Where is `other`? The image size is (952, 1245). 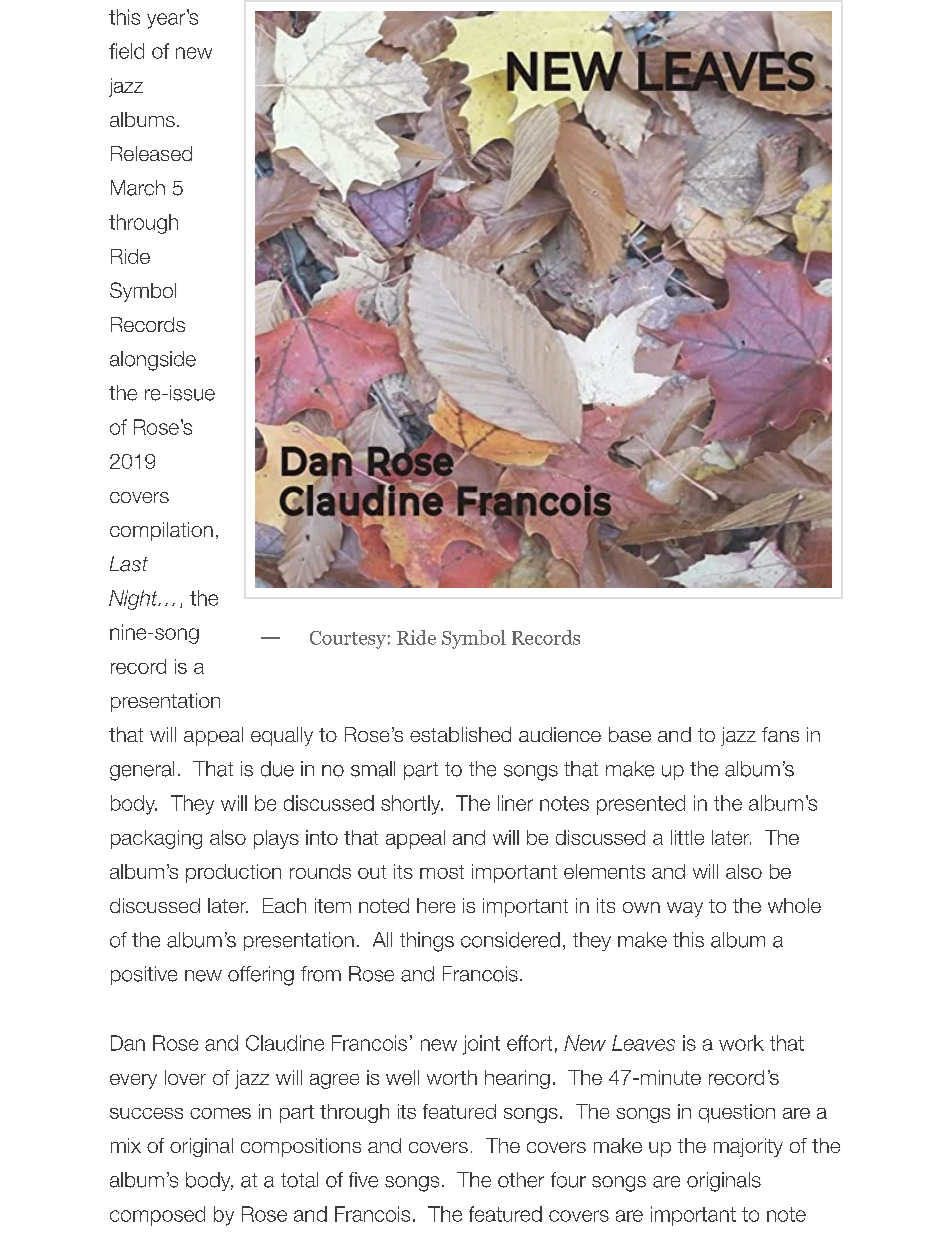 other is located at coordinates (521, 1180).
